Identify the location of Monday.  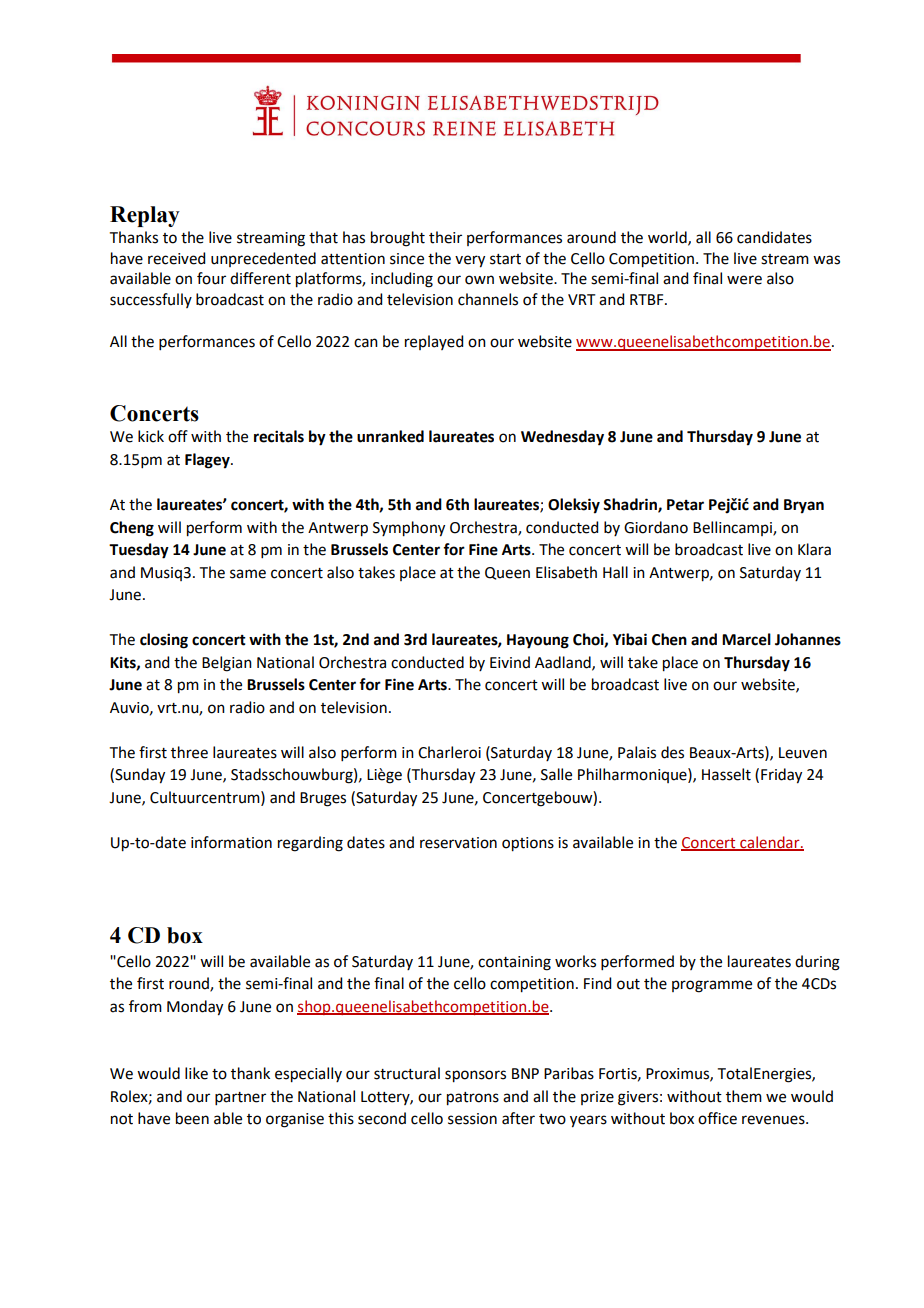
(195, 1008).
